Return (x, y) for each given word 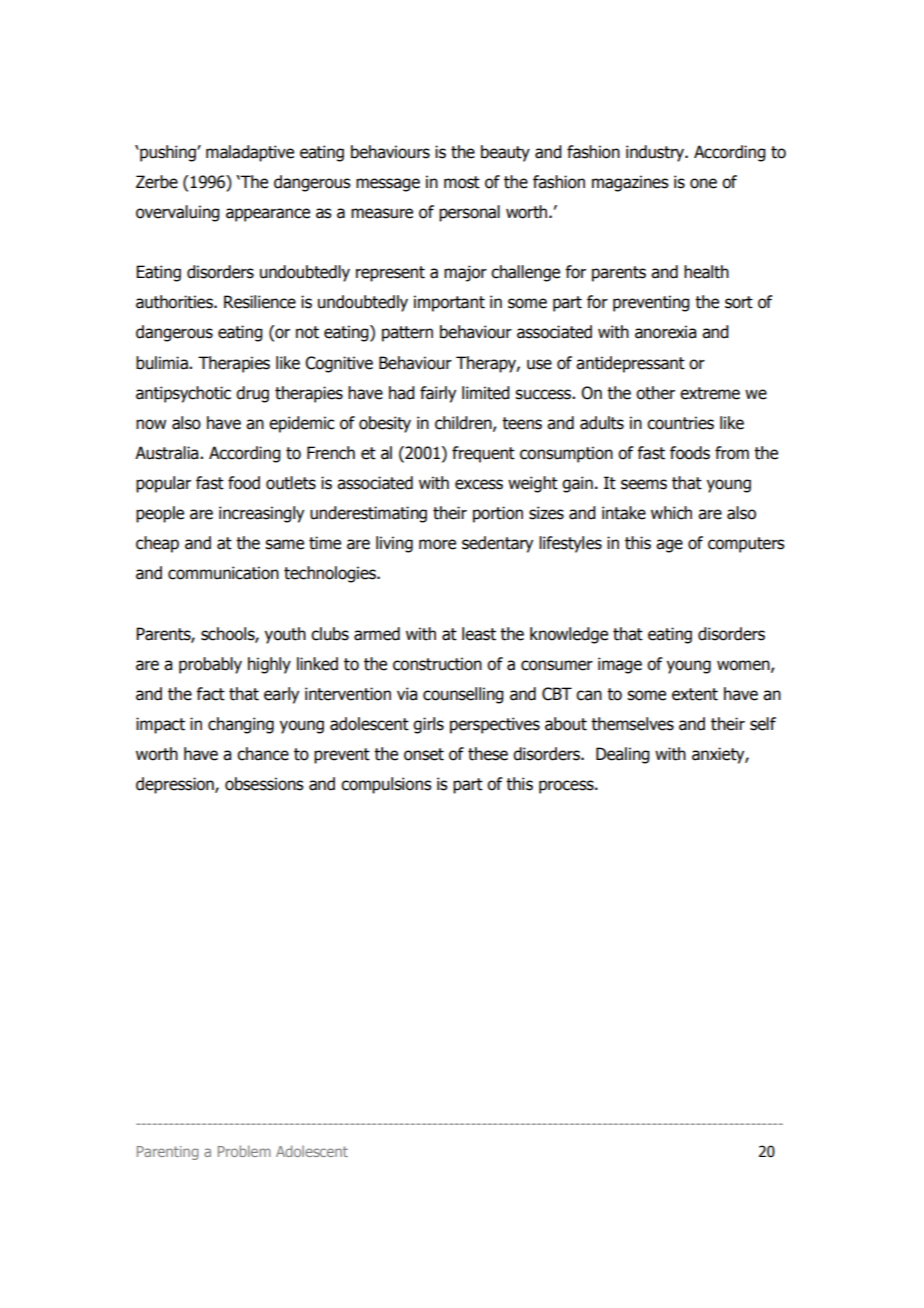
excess (479, 484)
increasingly (261, 514)
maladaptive (250, 153)
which (671, 513)
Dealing (623, 755)
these (488, 754)
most (462, 182)
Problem (244, 1151)
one (703, 183)
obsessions (264, 784)
